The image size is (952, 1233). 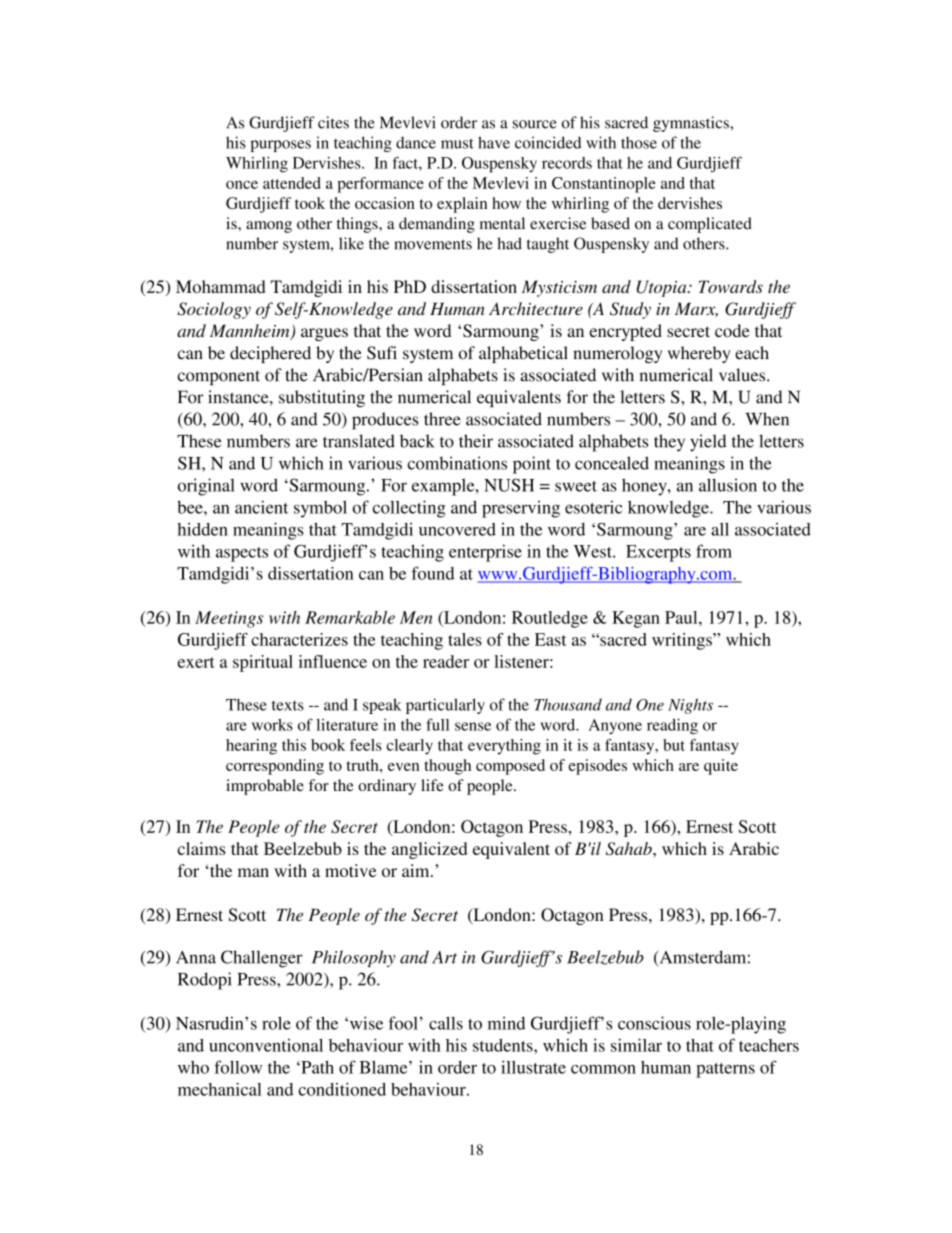 I want to click on hearing, so click(x=251, y=747).
